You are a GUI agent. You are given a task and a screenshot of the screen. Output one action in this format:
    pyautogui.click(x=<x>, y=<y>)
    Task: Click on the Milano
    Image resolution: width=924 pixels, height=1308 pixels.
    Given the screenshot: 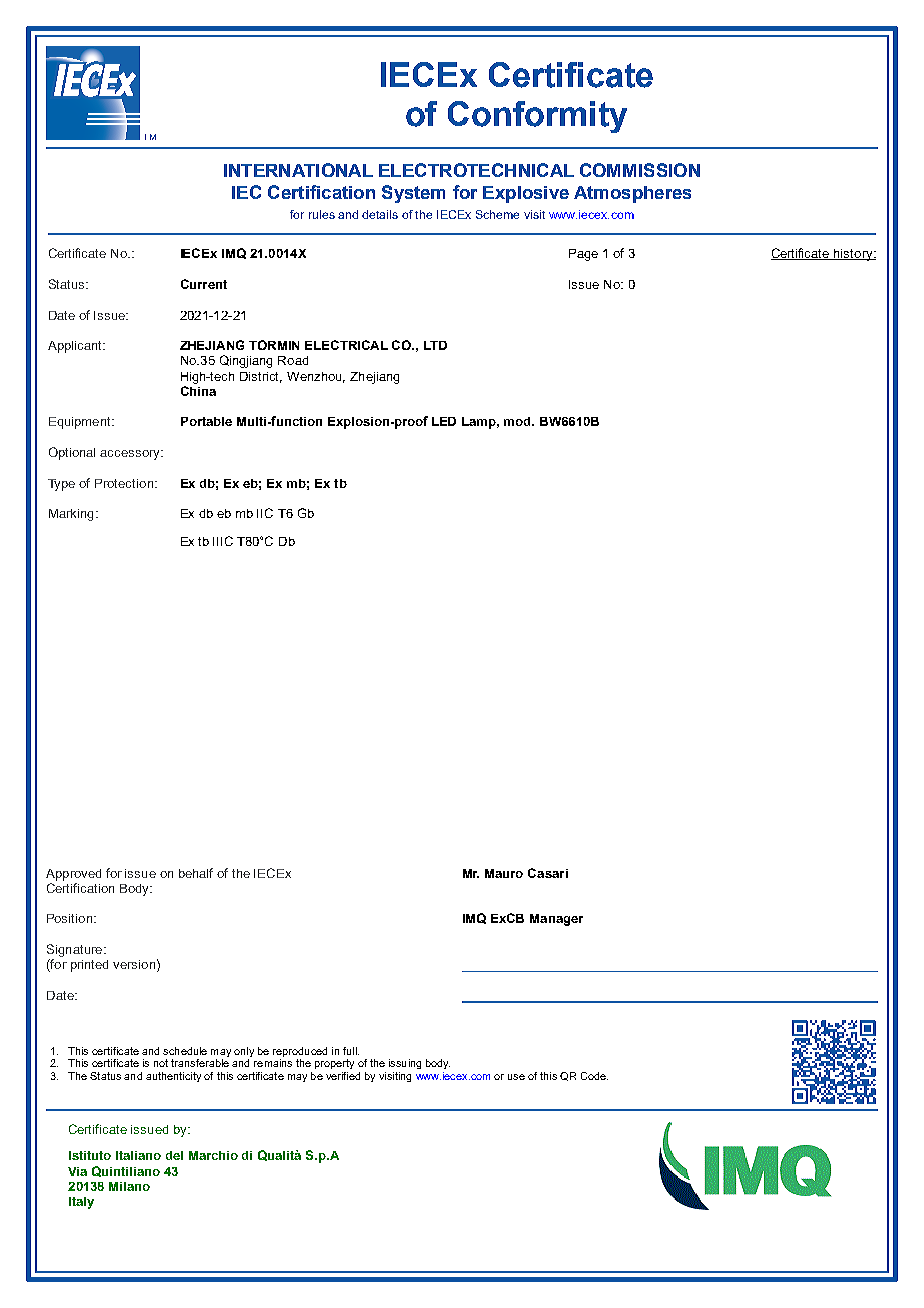 What is the action you would take?
    pyautogui.click(x=129, y=1186)
